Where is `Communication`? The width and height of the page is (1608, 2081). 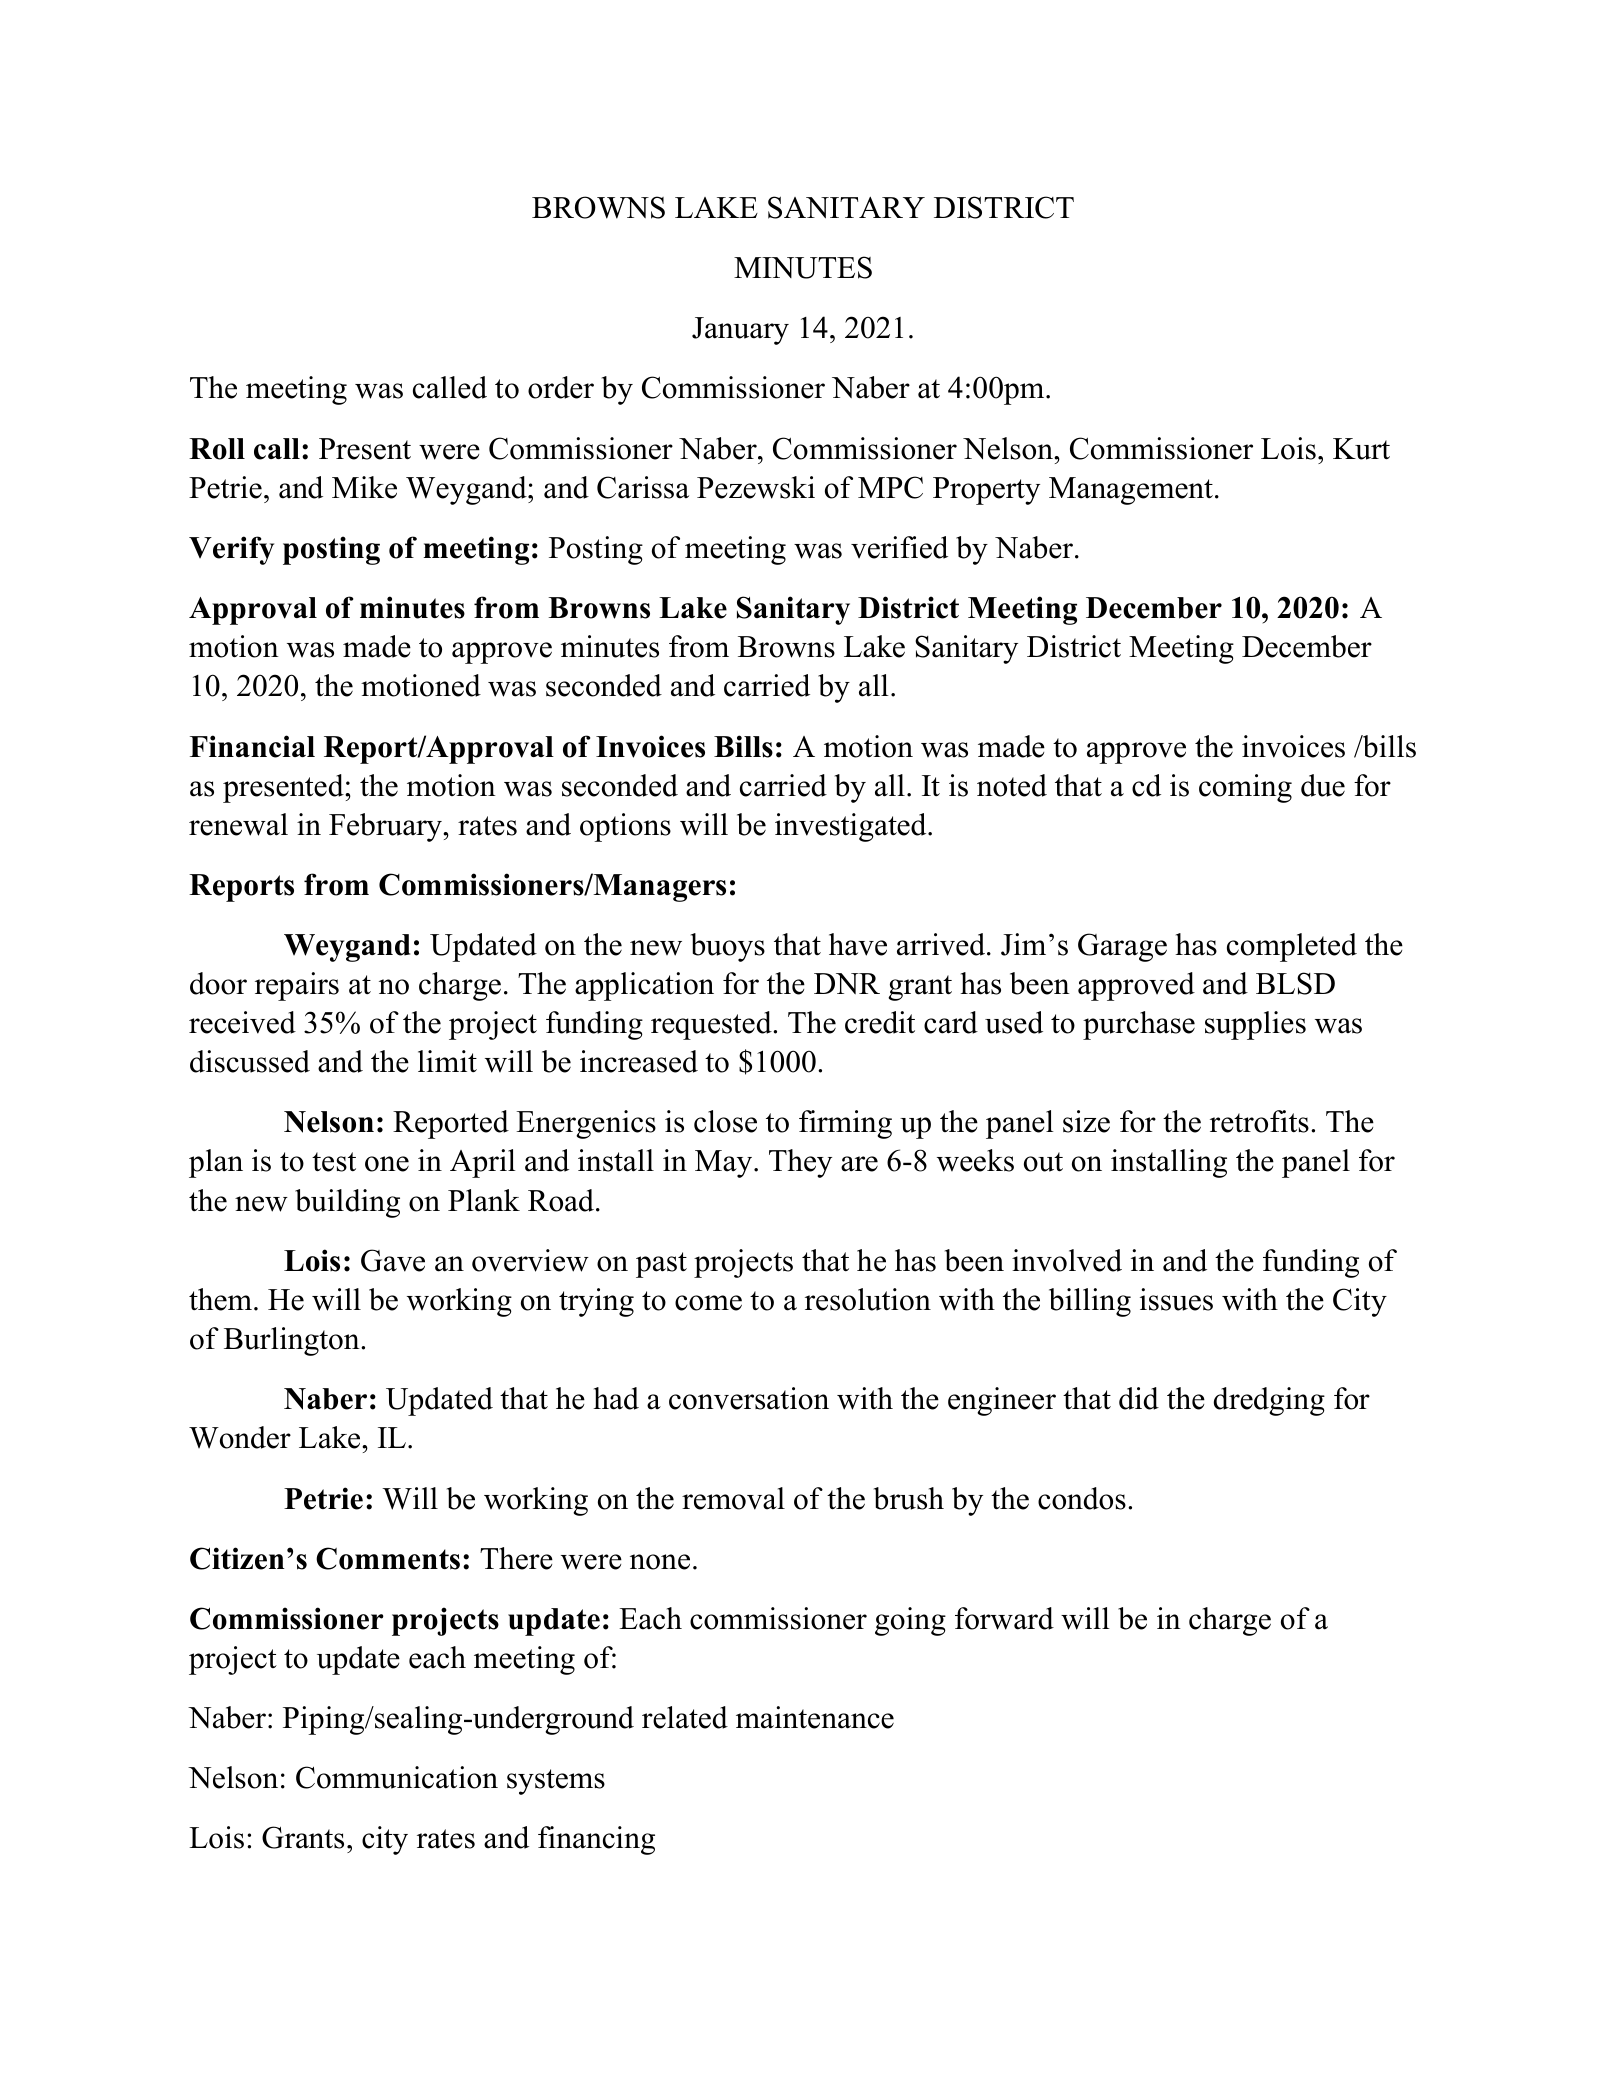 Communication is located at coordinates (397, 1777).
